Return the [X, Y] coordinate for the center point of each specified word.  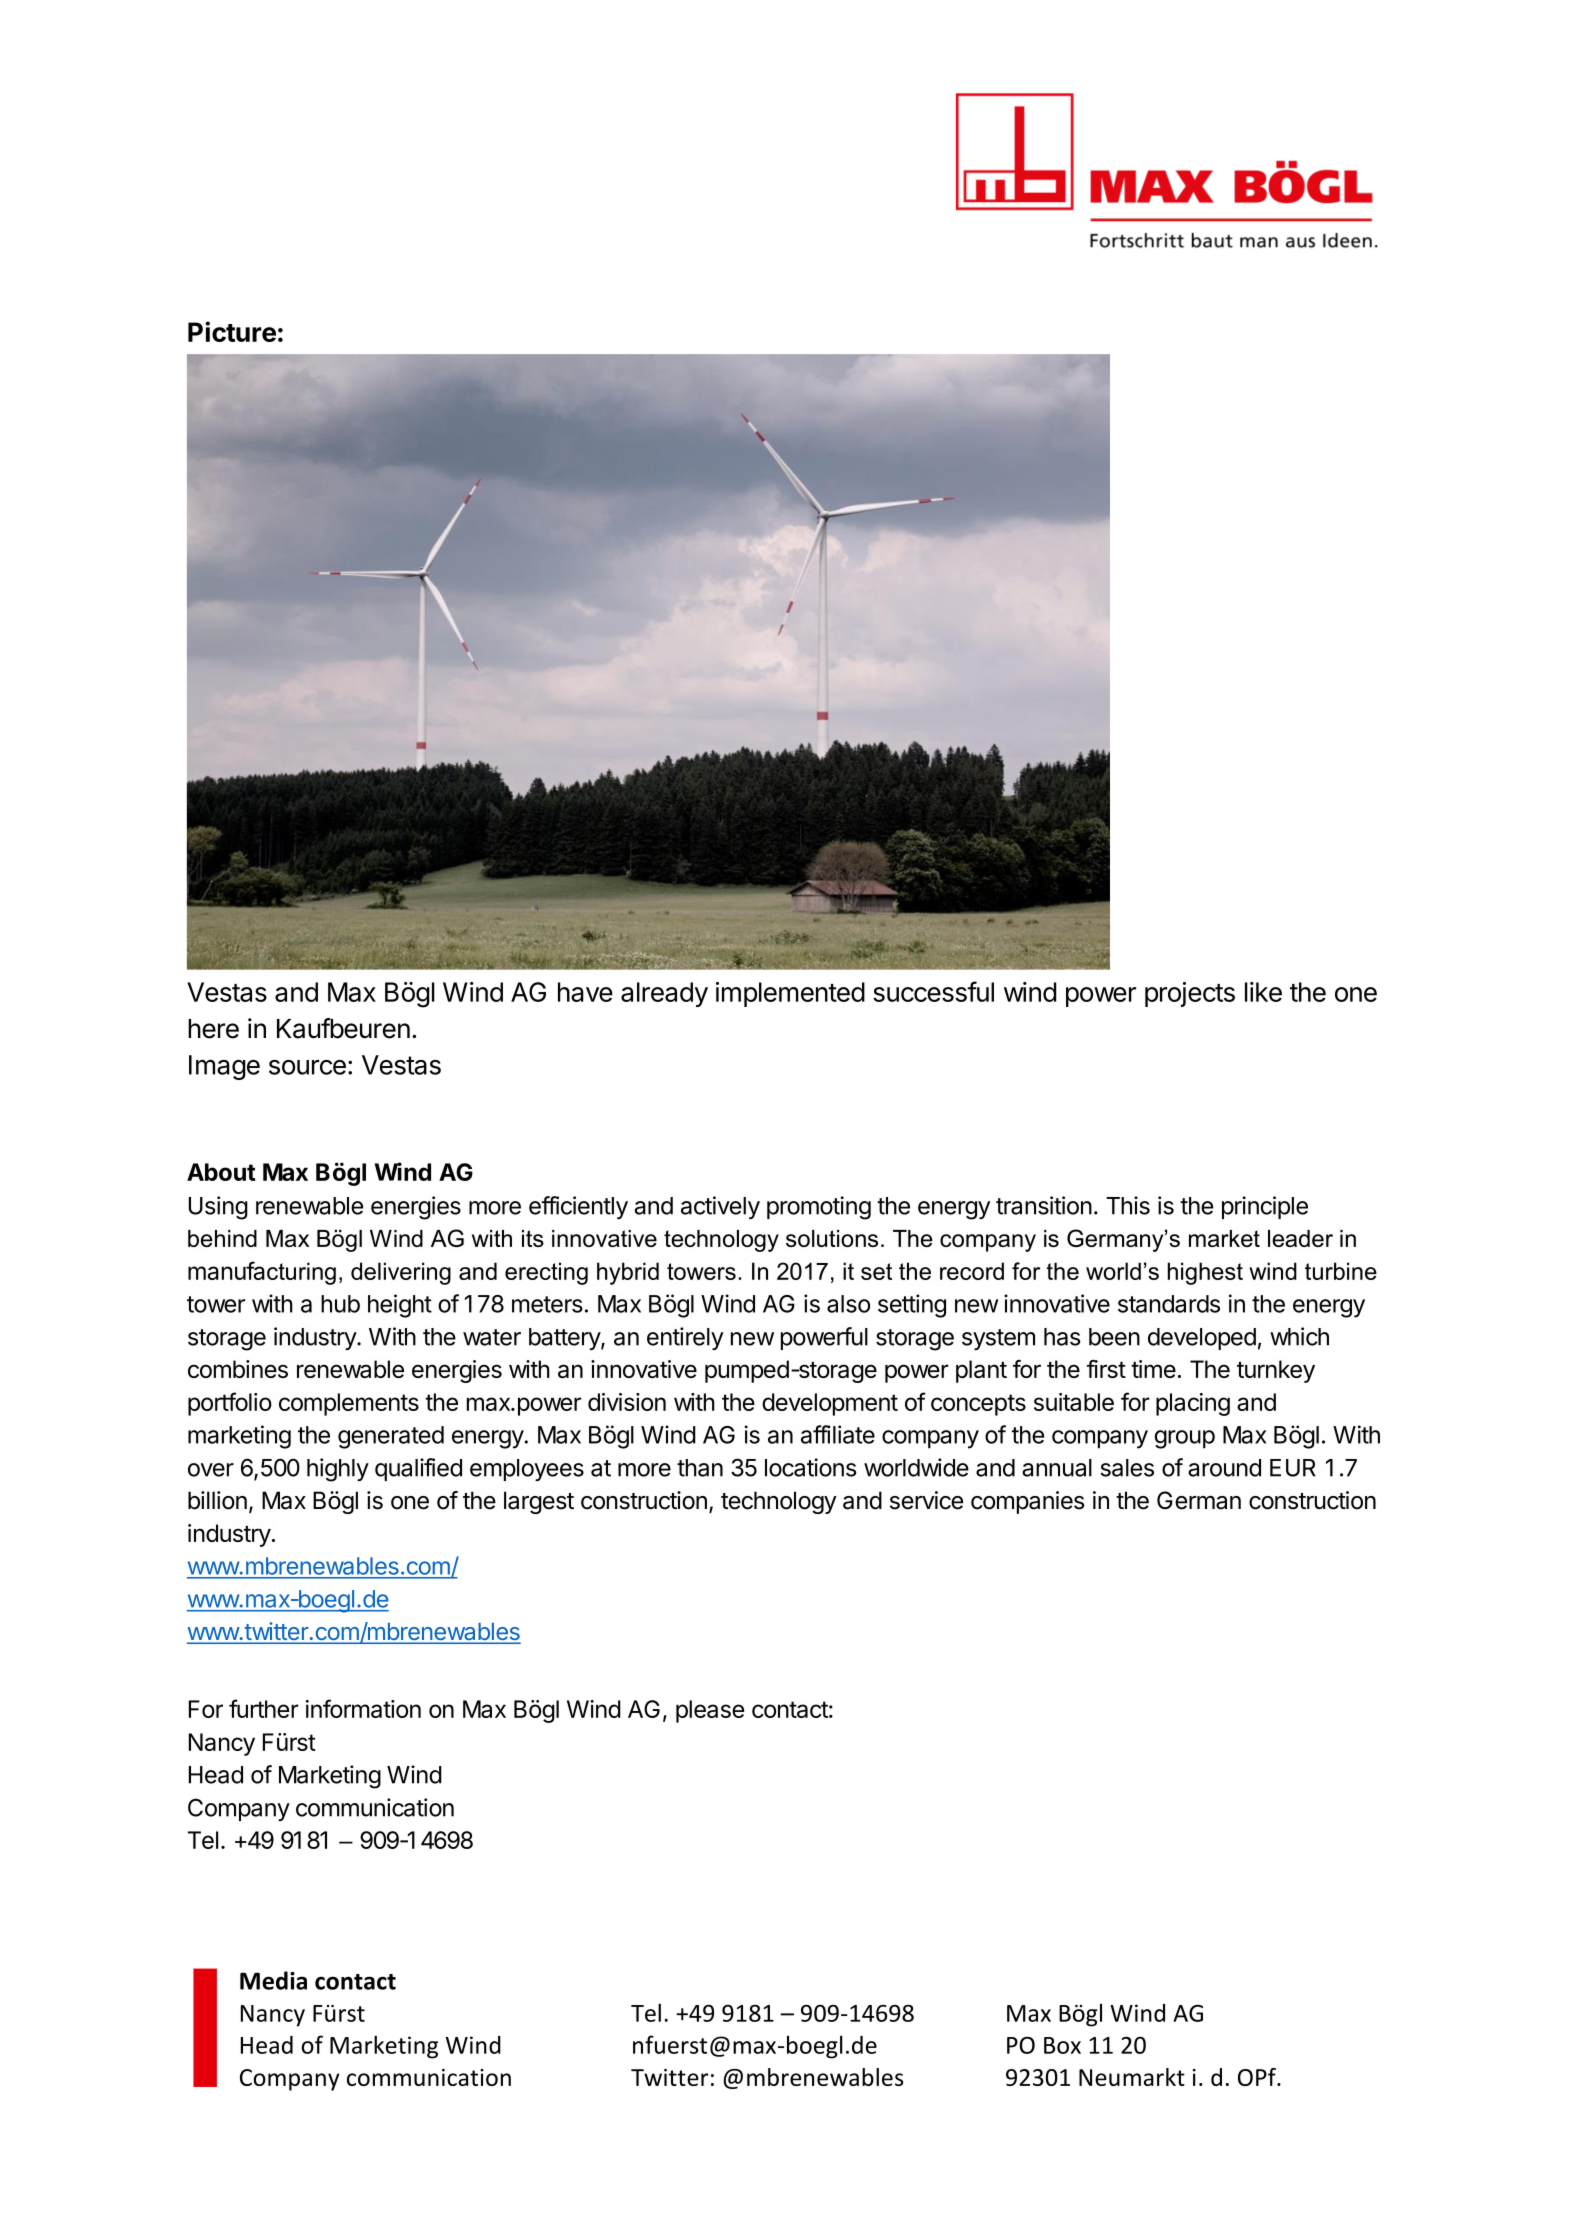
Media [273, 1980]
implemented [790, 994]
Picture [232, 331]
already [664, 994]
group [1185, 1439]
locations [810, 1467]
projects [1190, 994]
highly [338, 1470]
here [213, 1029]
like [1263, 992]
